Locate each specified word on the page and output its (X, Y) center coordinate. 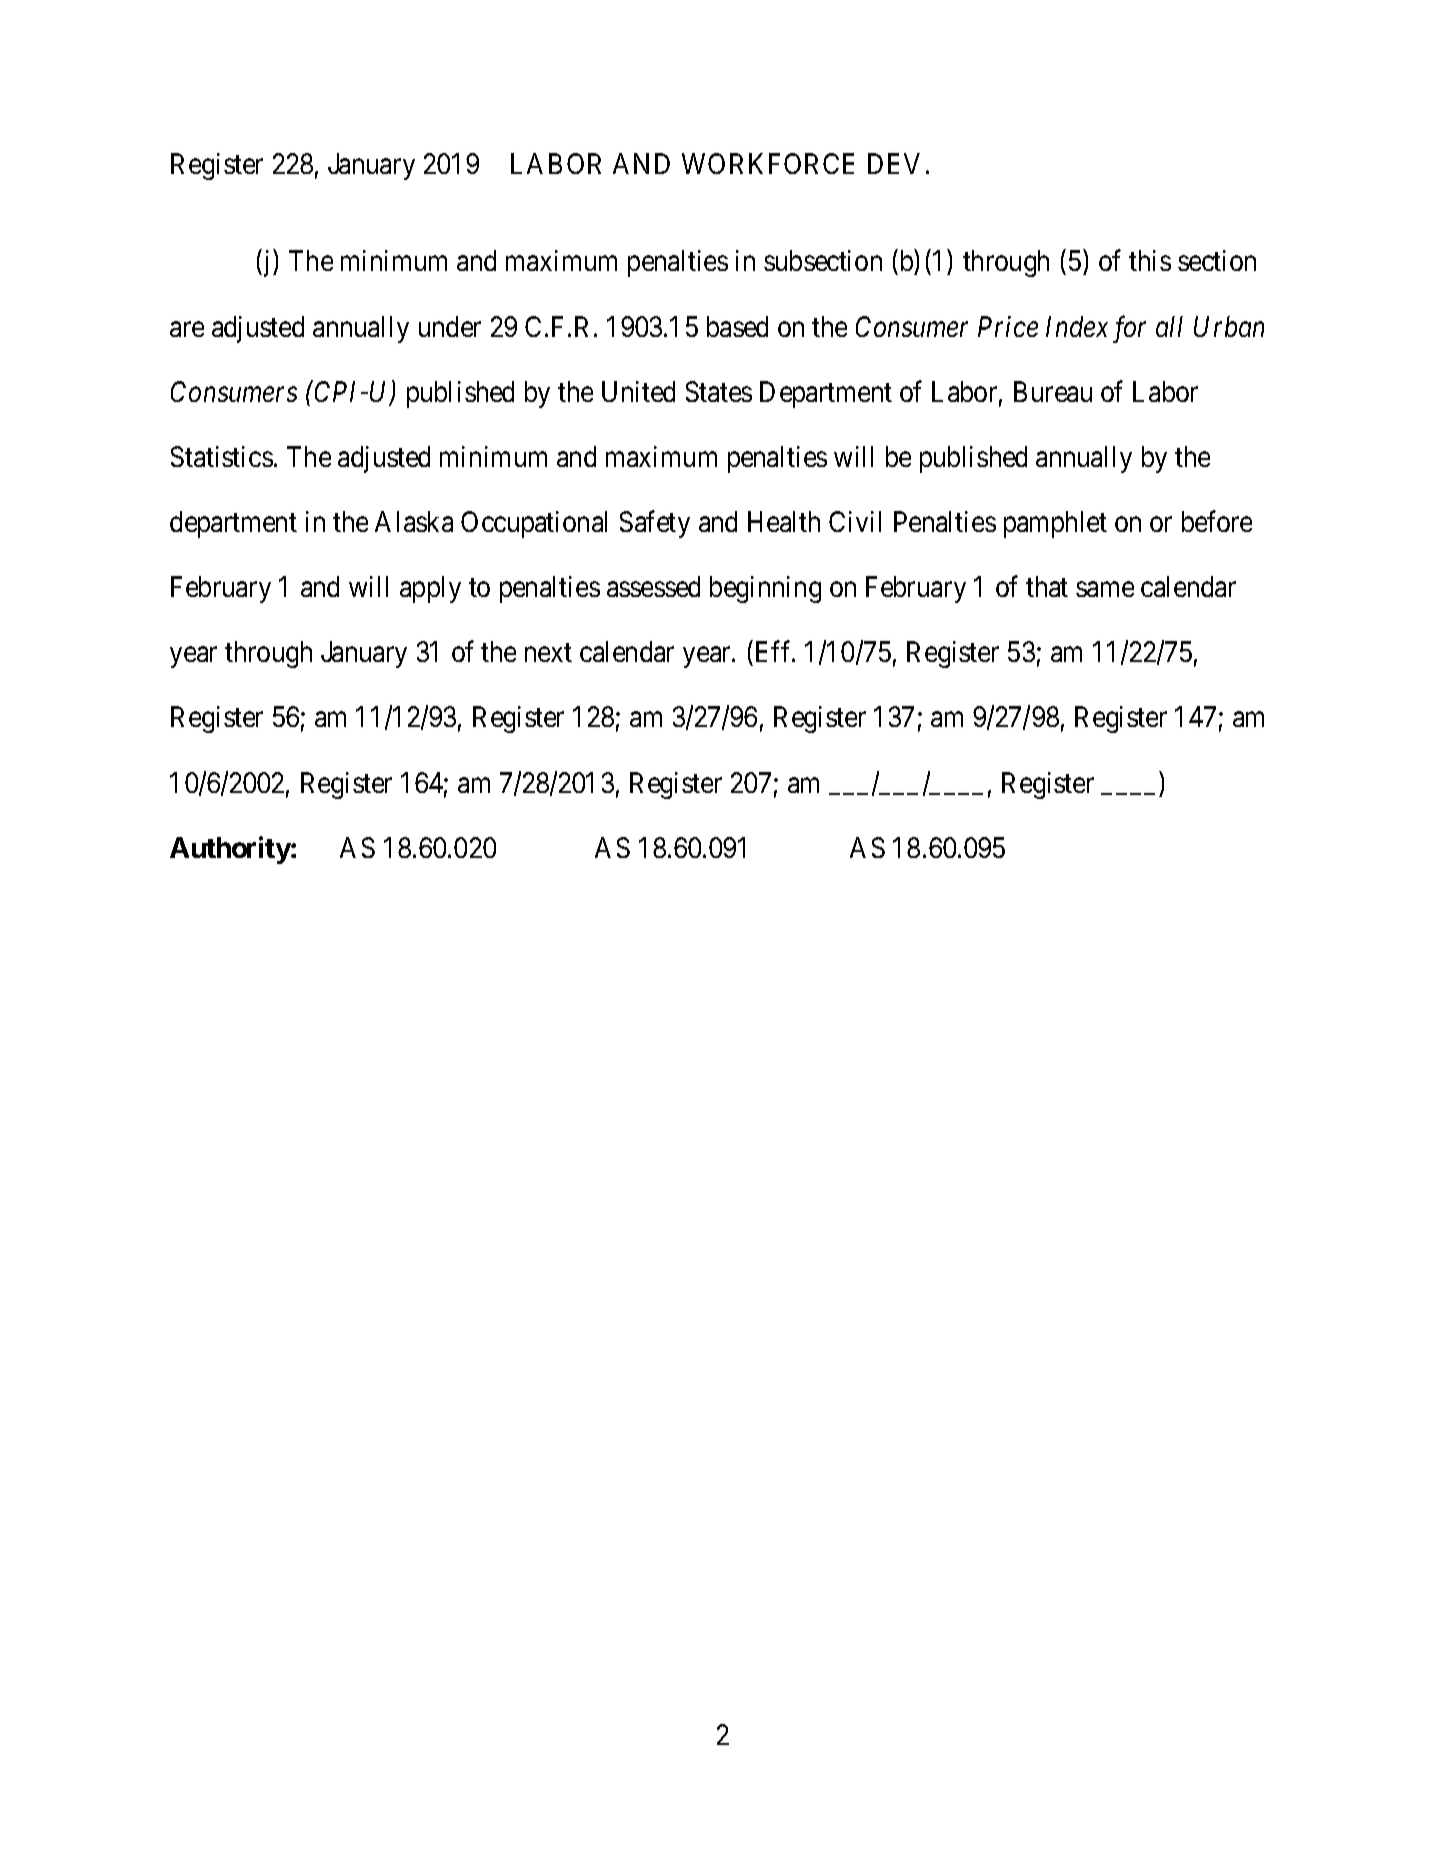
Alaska (414, 521)
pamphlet (1055, 524)
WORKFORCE (768, 163)
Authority (230, 850)
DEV (894, 163)
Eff (775, 651)
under (450, 326)
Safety (655, 524)
